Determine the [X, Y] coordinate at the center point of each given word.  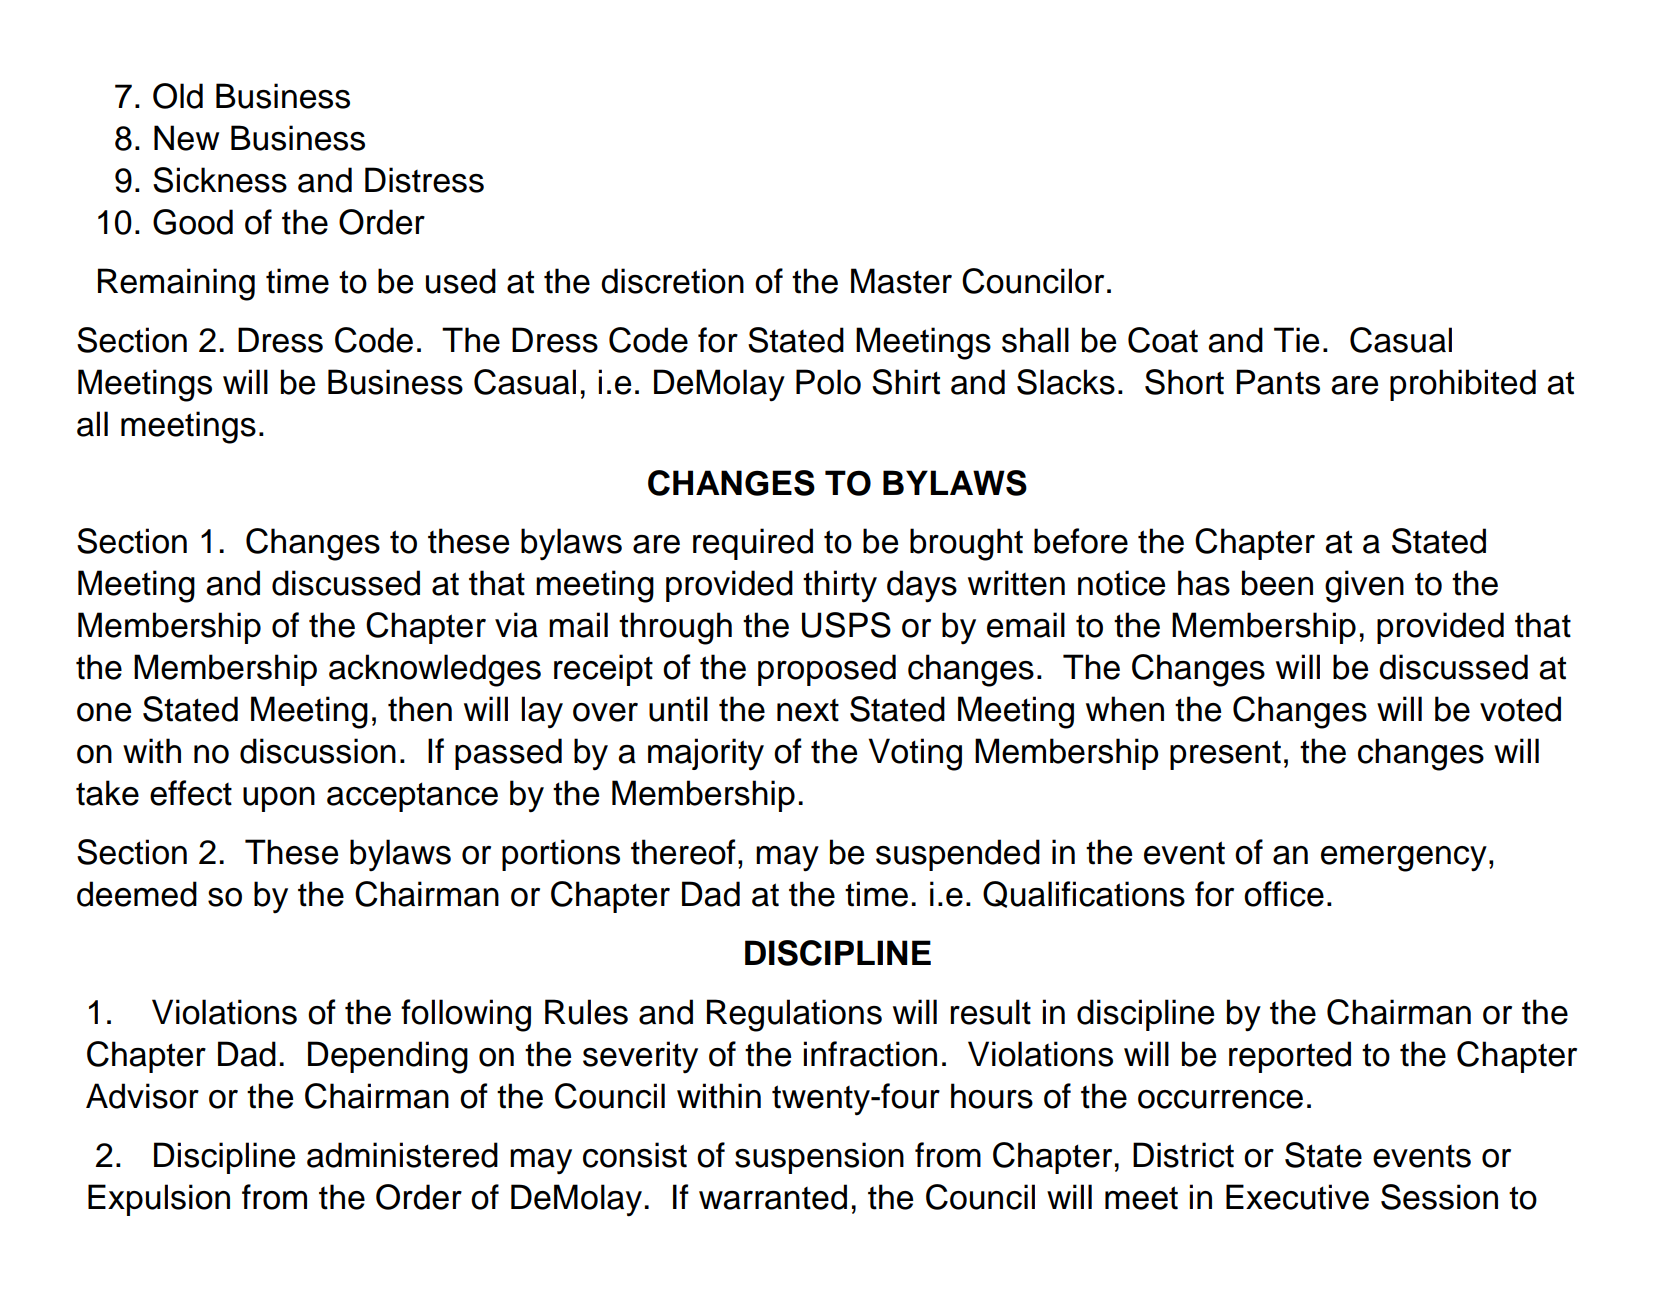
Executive [1297, 1197]
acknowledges [435, 670]
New [186, 138]
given [1364, 586]
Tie [1296, 340]
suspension [819, 1158]
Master [901, 281]
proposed [827, 670]
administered [402, 1155]
